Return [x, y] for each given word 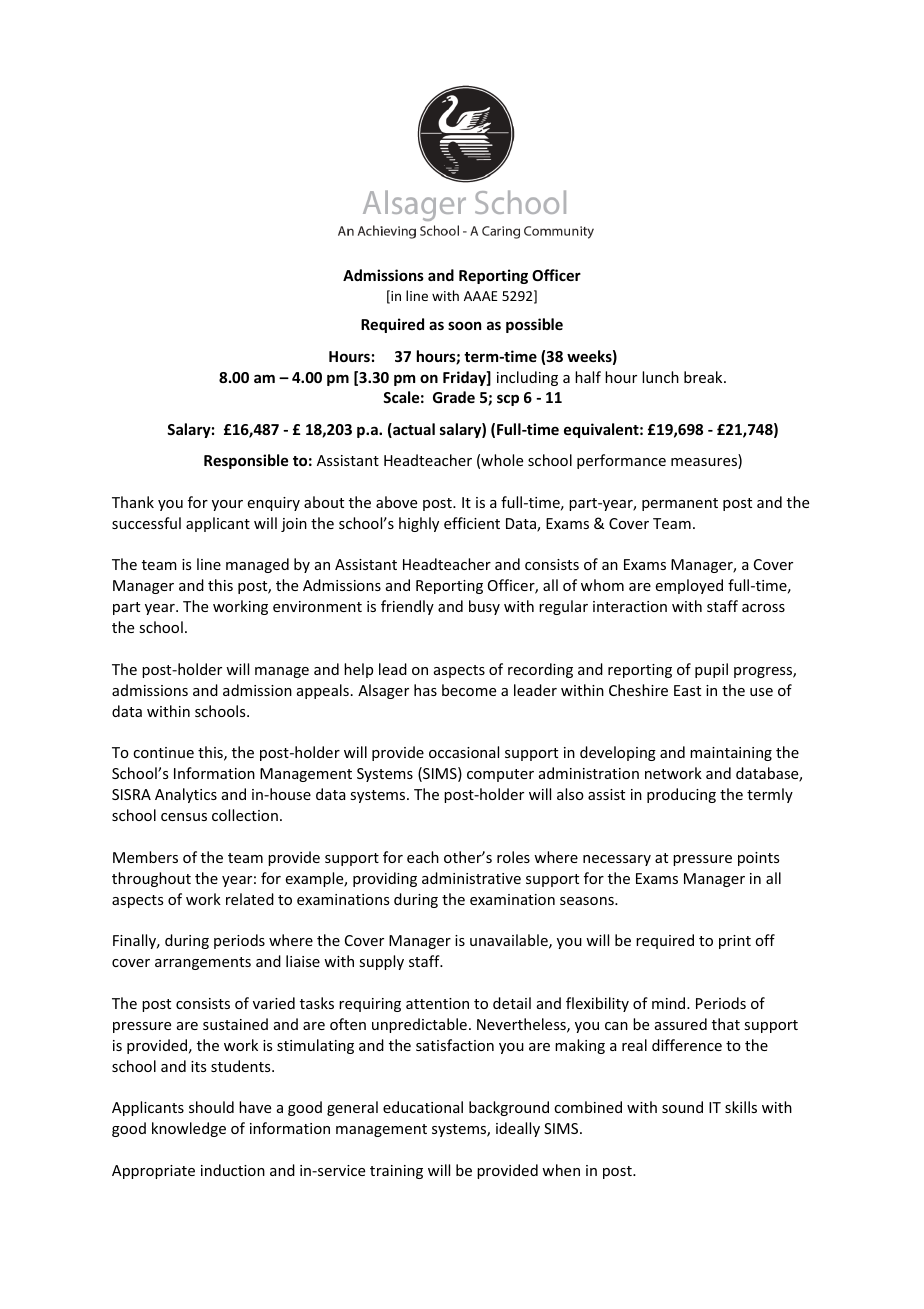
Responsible [246, 461]
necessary [617, 860]
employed [689, 586]
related [250, 899]
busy [484, 607]
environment [317, 606]
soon [464, 325]
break [704, 377]
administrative [471, 878]
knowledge [189, 1129]
